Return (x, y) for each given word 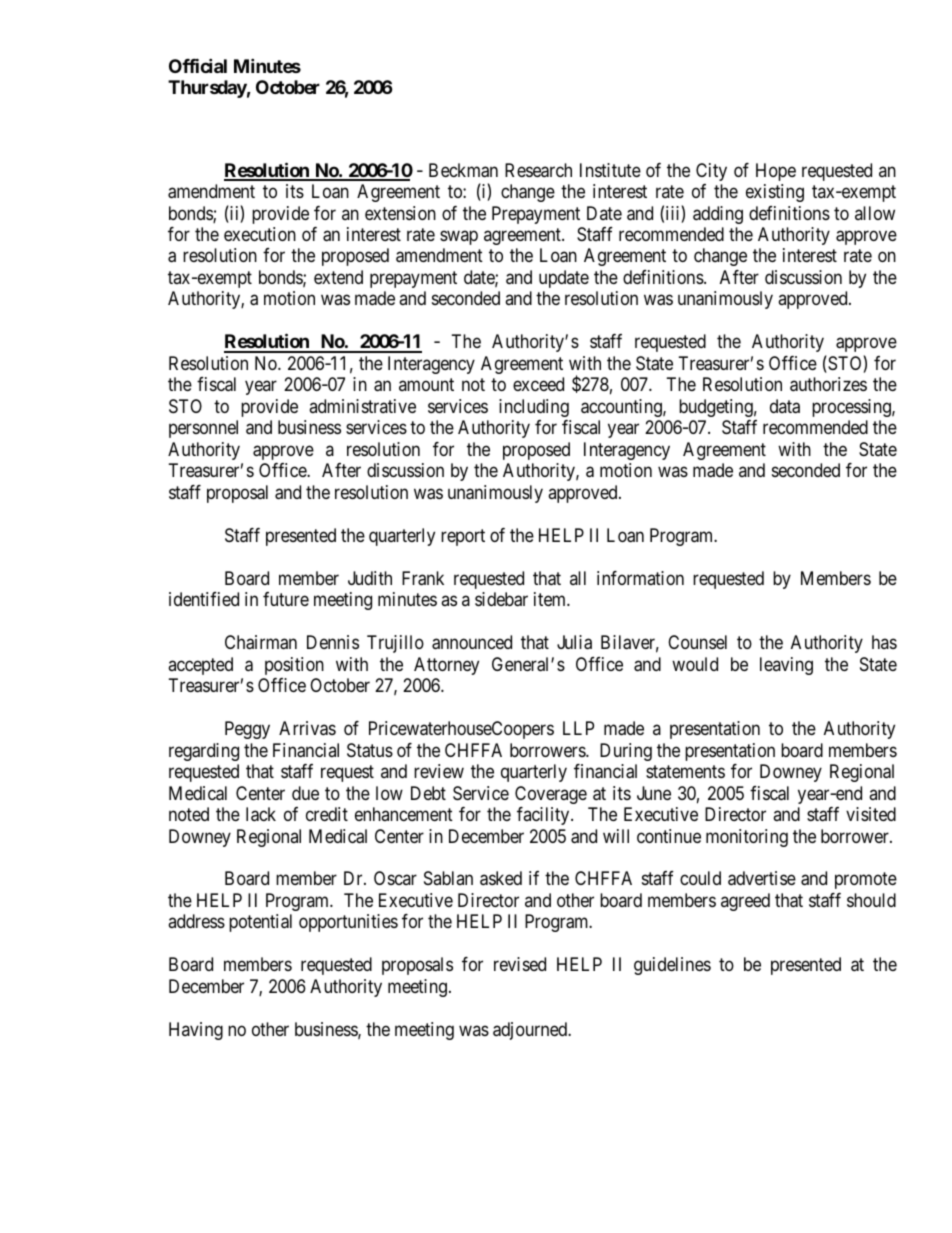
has (884, 642)
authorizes (828, 384)
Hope (776, 172)
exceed (538, 384)
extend (338, 277)
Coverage (551, 795)
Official (198, 65)
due (305, 793)
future (286, 599)
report (463, 537)
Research (538, 170)
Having (196, 1031)
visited (871, 814)
